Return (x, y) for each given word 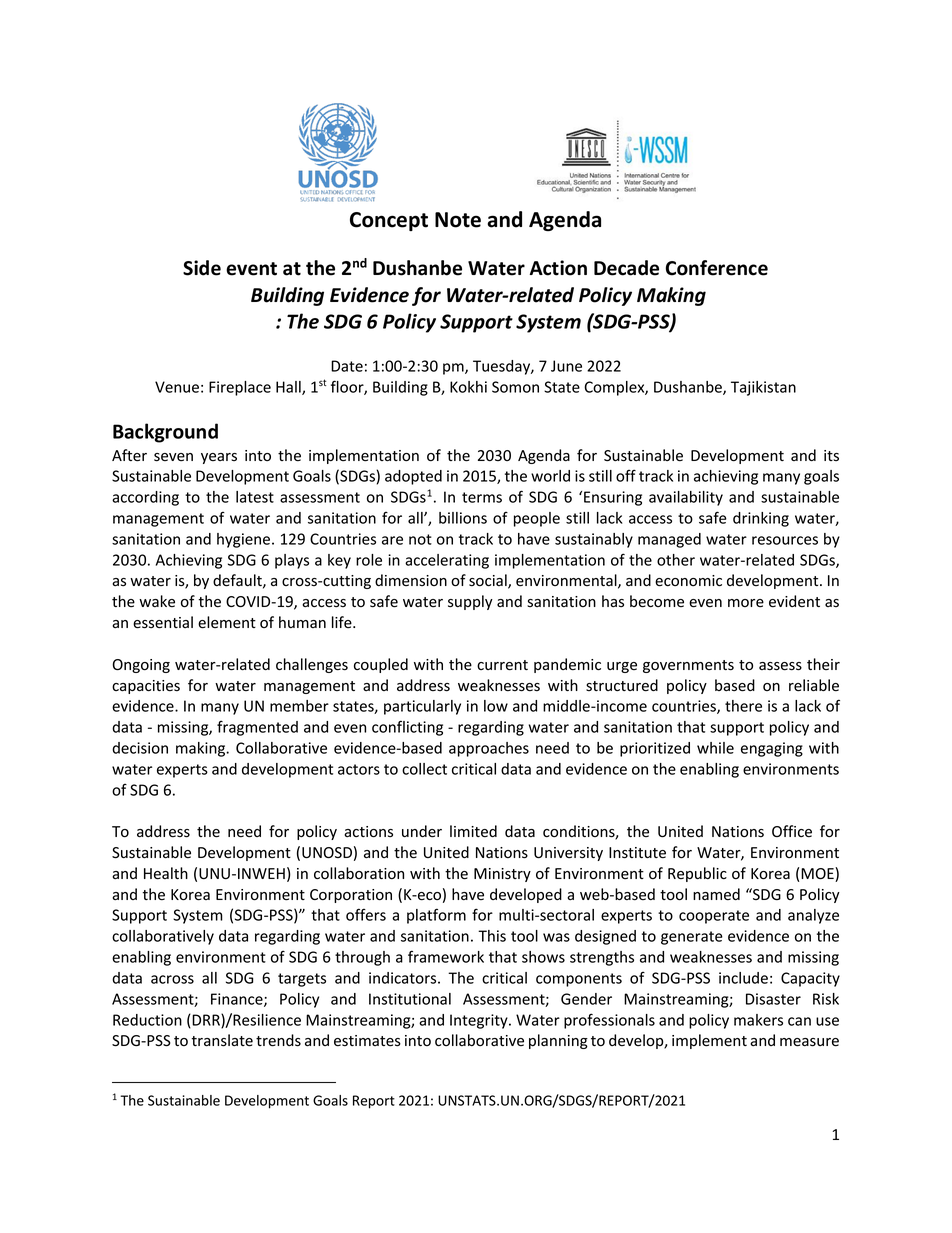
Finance (238, 1000)
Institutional (410, 999)
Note (458, 220)
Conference (717, 268)
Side (202, 268)
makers (758, 1020)
